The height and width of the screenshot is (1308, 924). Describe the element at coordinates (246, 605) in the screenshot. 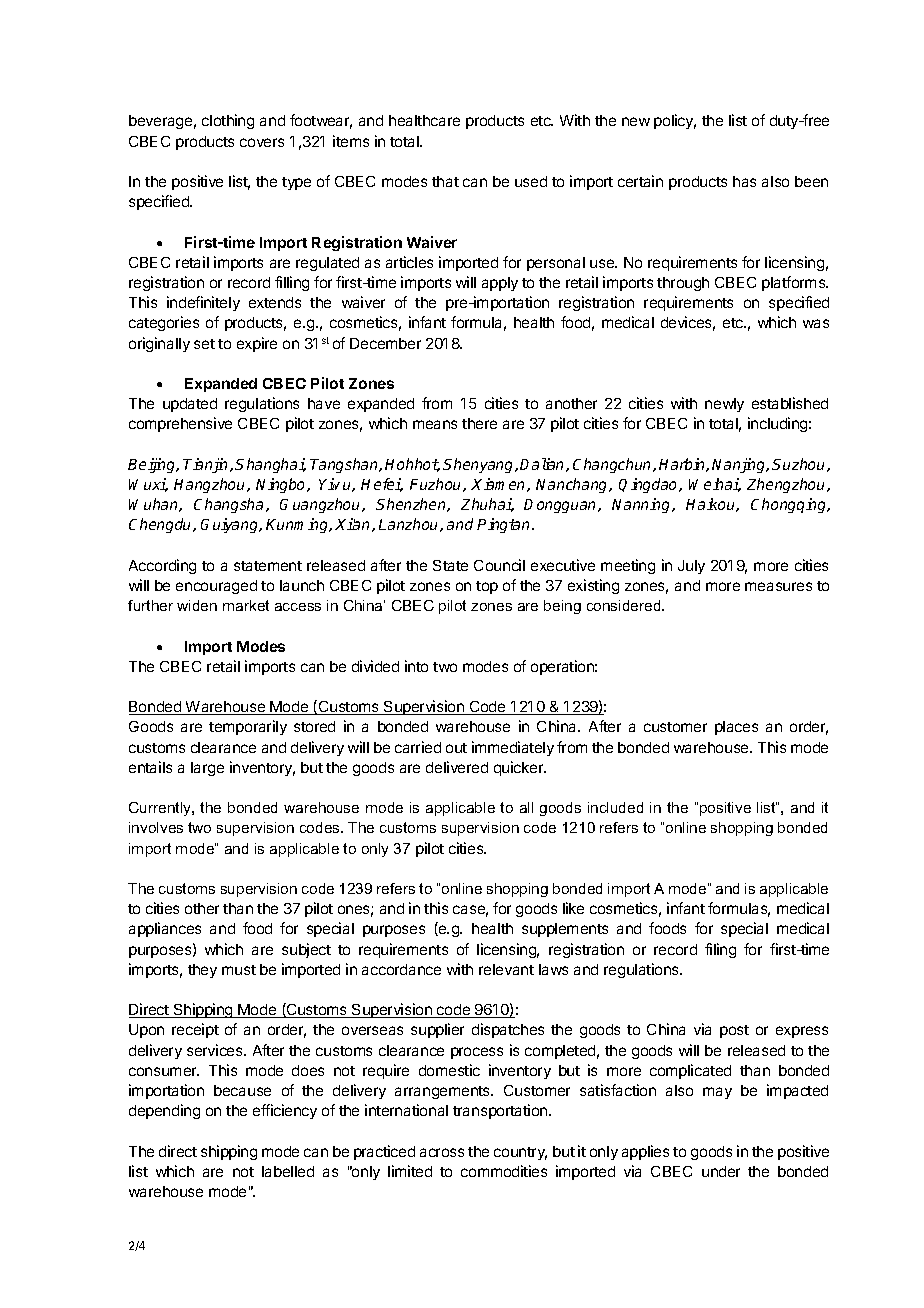

I see `market` at that location.
